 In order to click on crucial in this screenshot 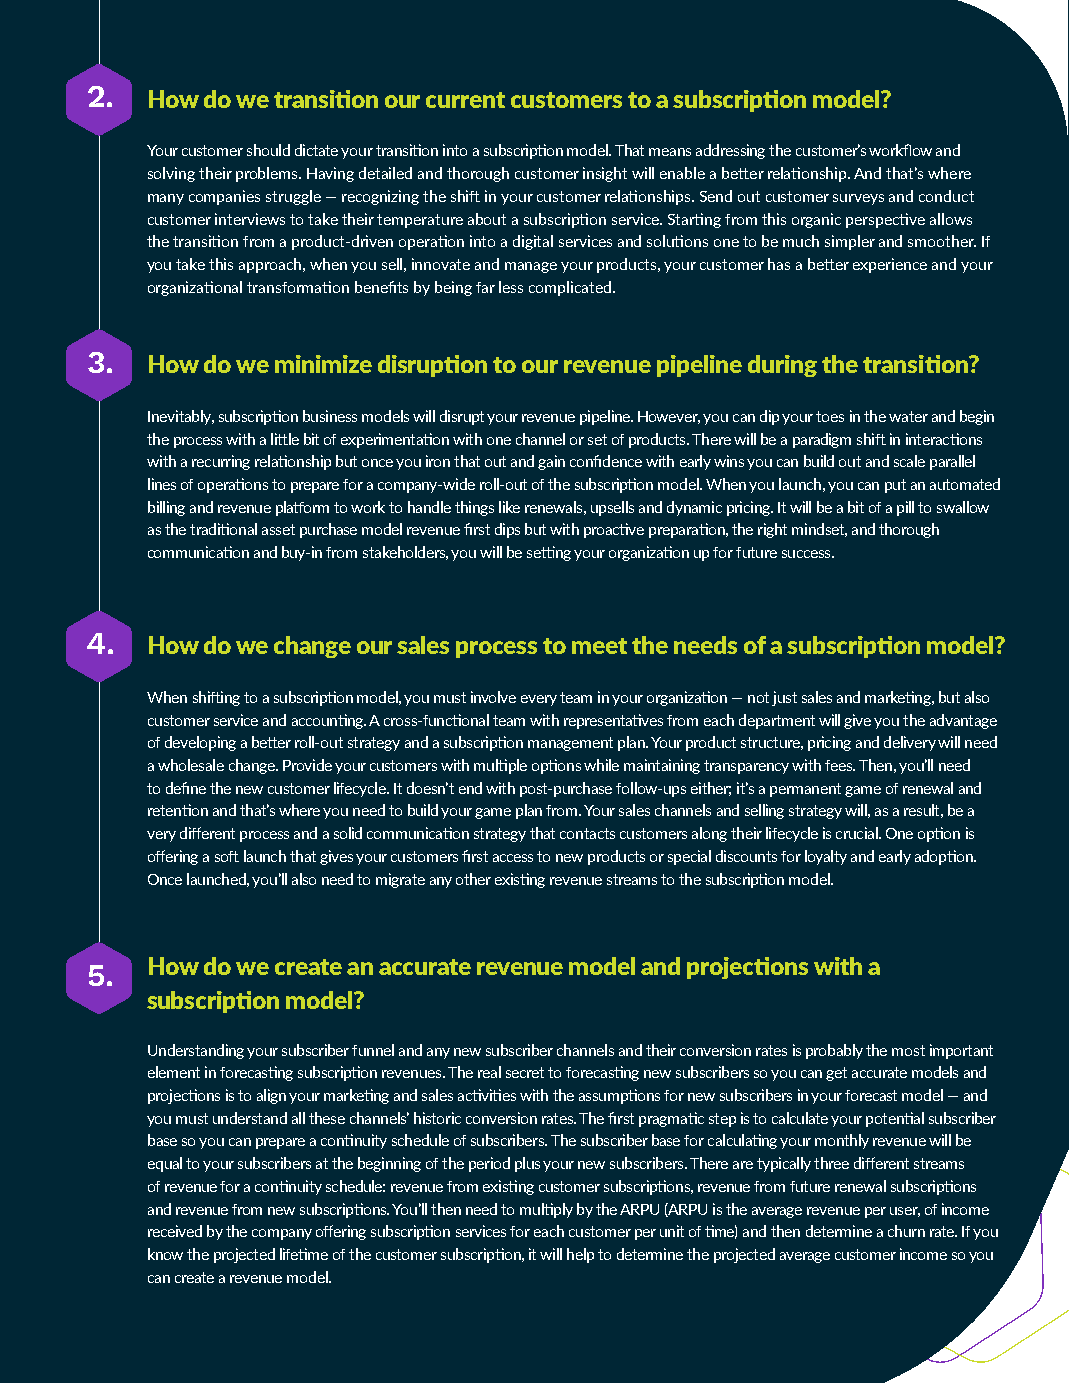, I will do `click(858, 833)`.
